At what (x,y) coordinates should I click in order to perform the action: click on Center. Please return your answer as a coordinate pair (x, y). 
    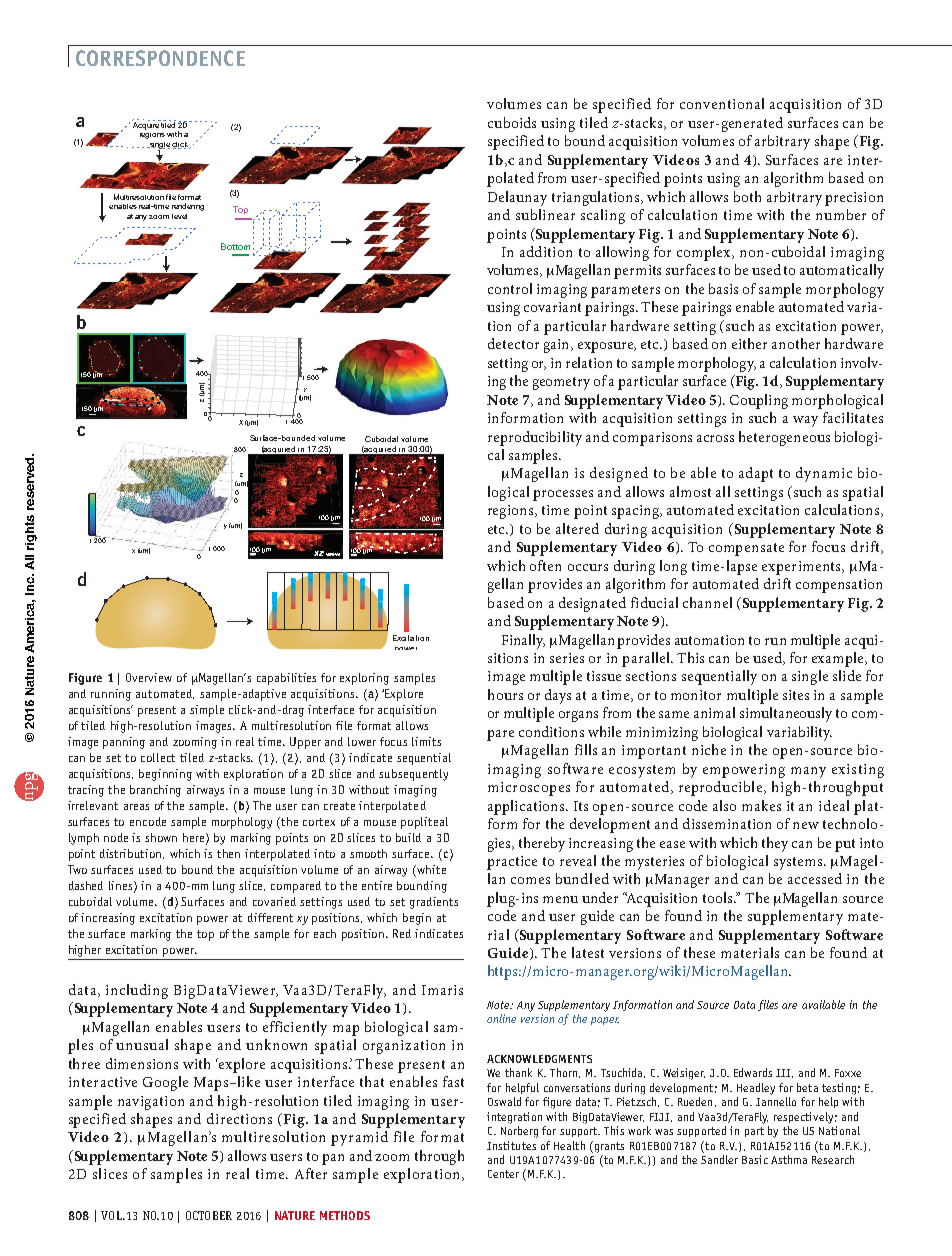
    Looking at the image, I should click on (503, 1174).
